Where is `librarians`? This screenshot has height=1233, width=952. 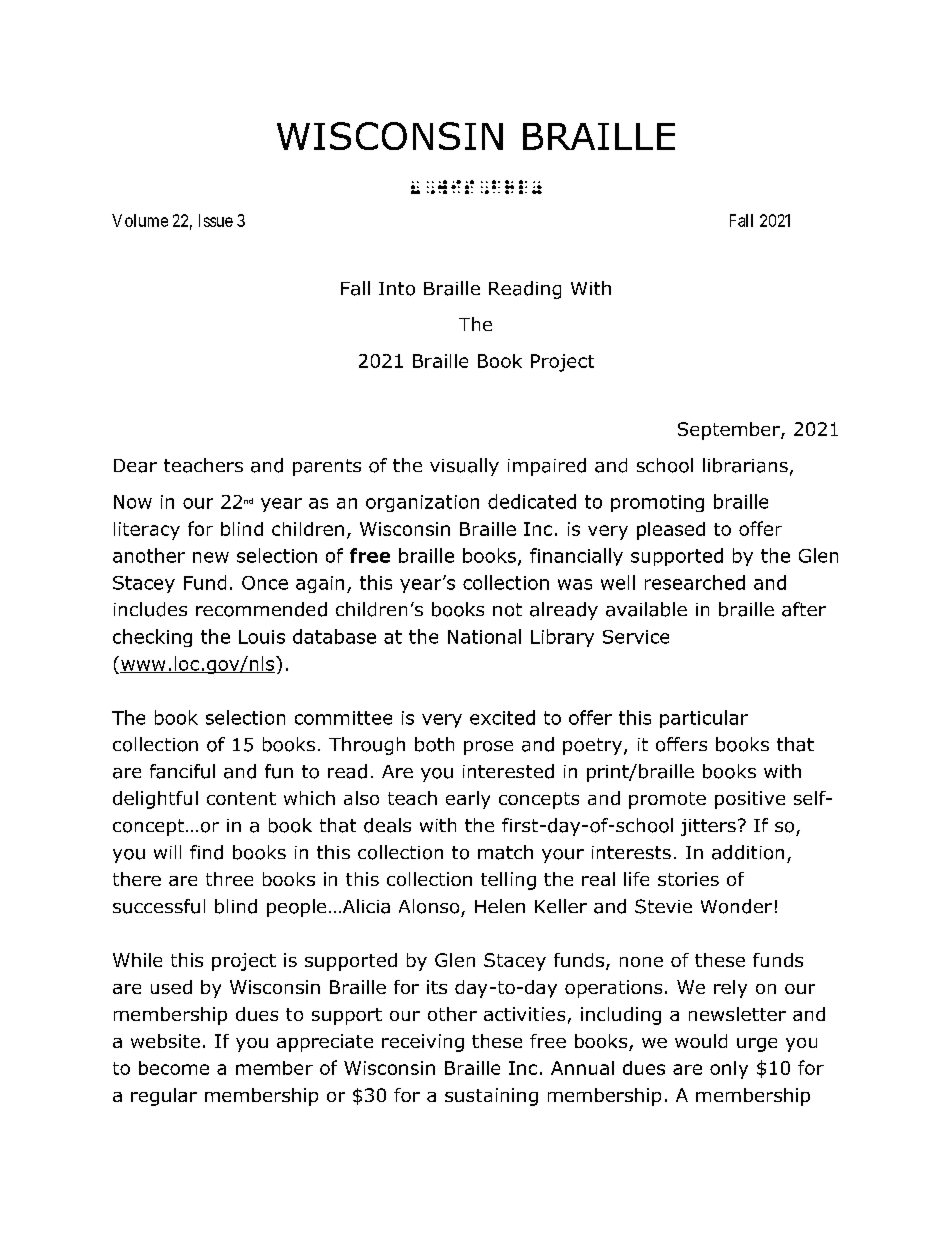 librarians is located at coordinates (745, 465).
